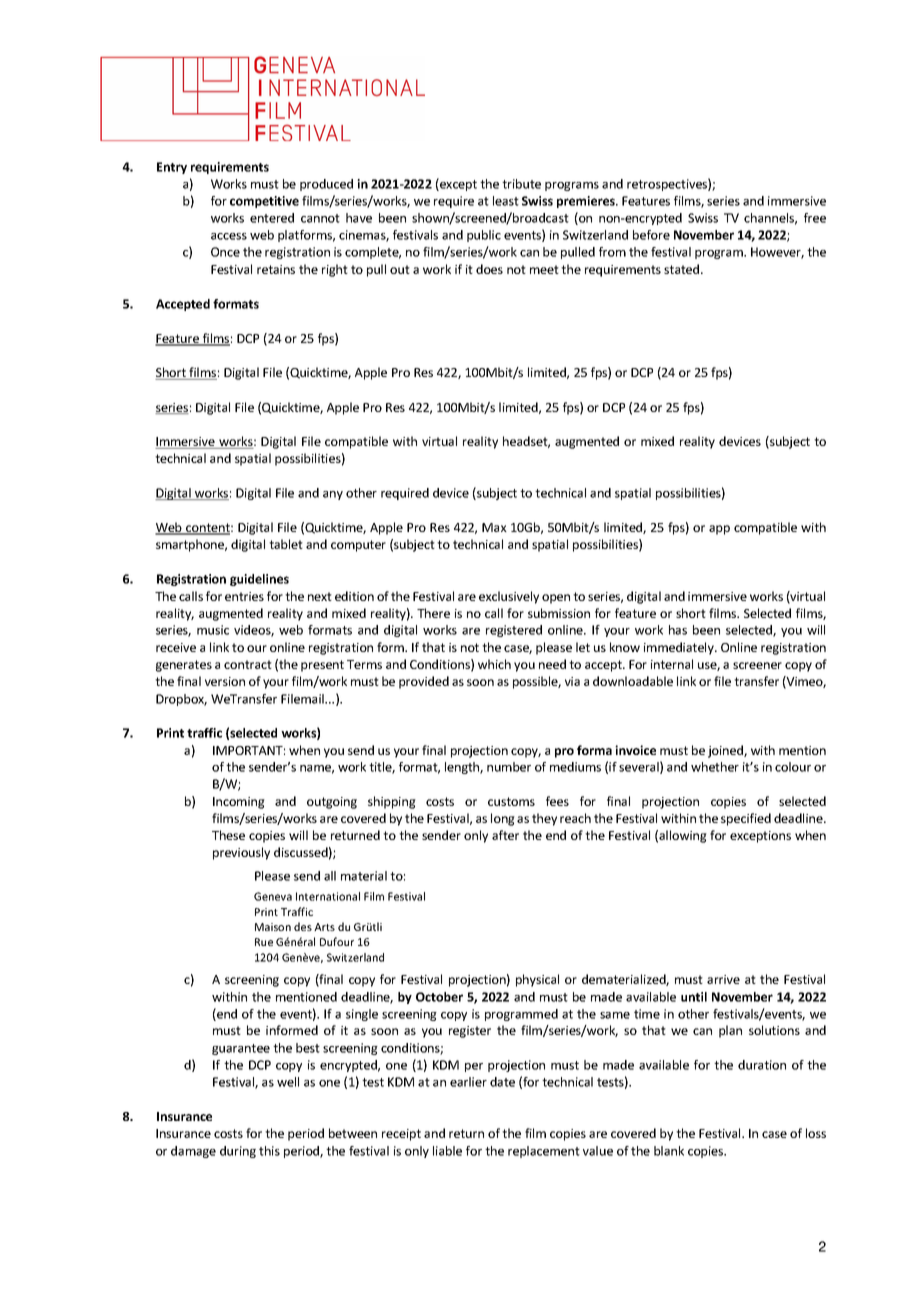 Image resolution: width=924 pixels, height=1308 pixels. I want to click on free, so click(815, 218).
